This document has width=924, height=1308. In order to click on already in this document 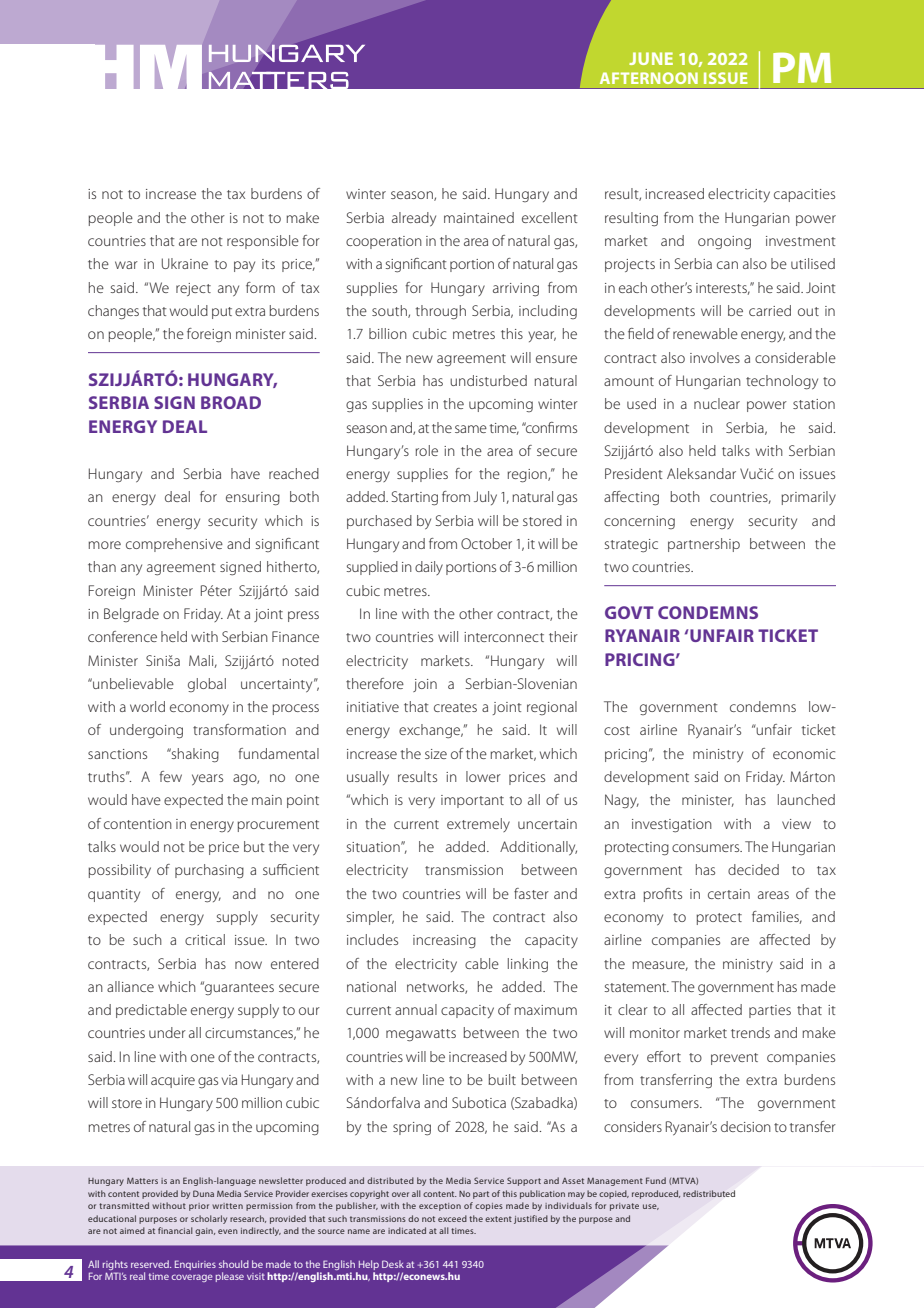, I will do `click(414, 219)`.
